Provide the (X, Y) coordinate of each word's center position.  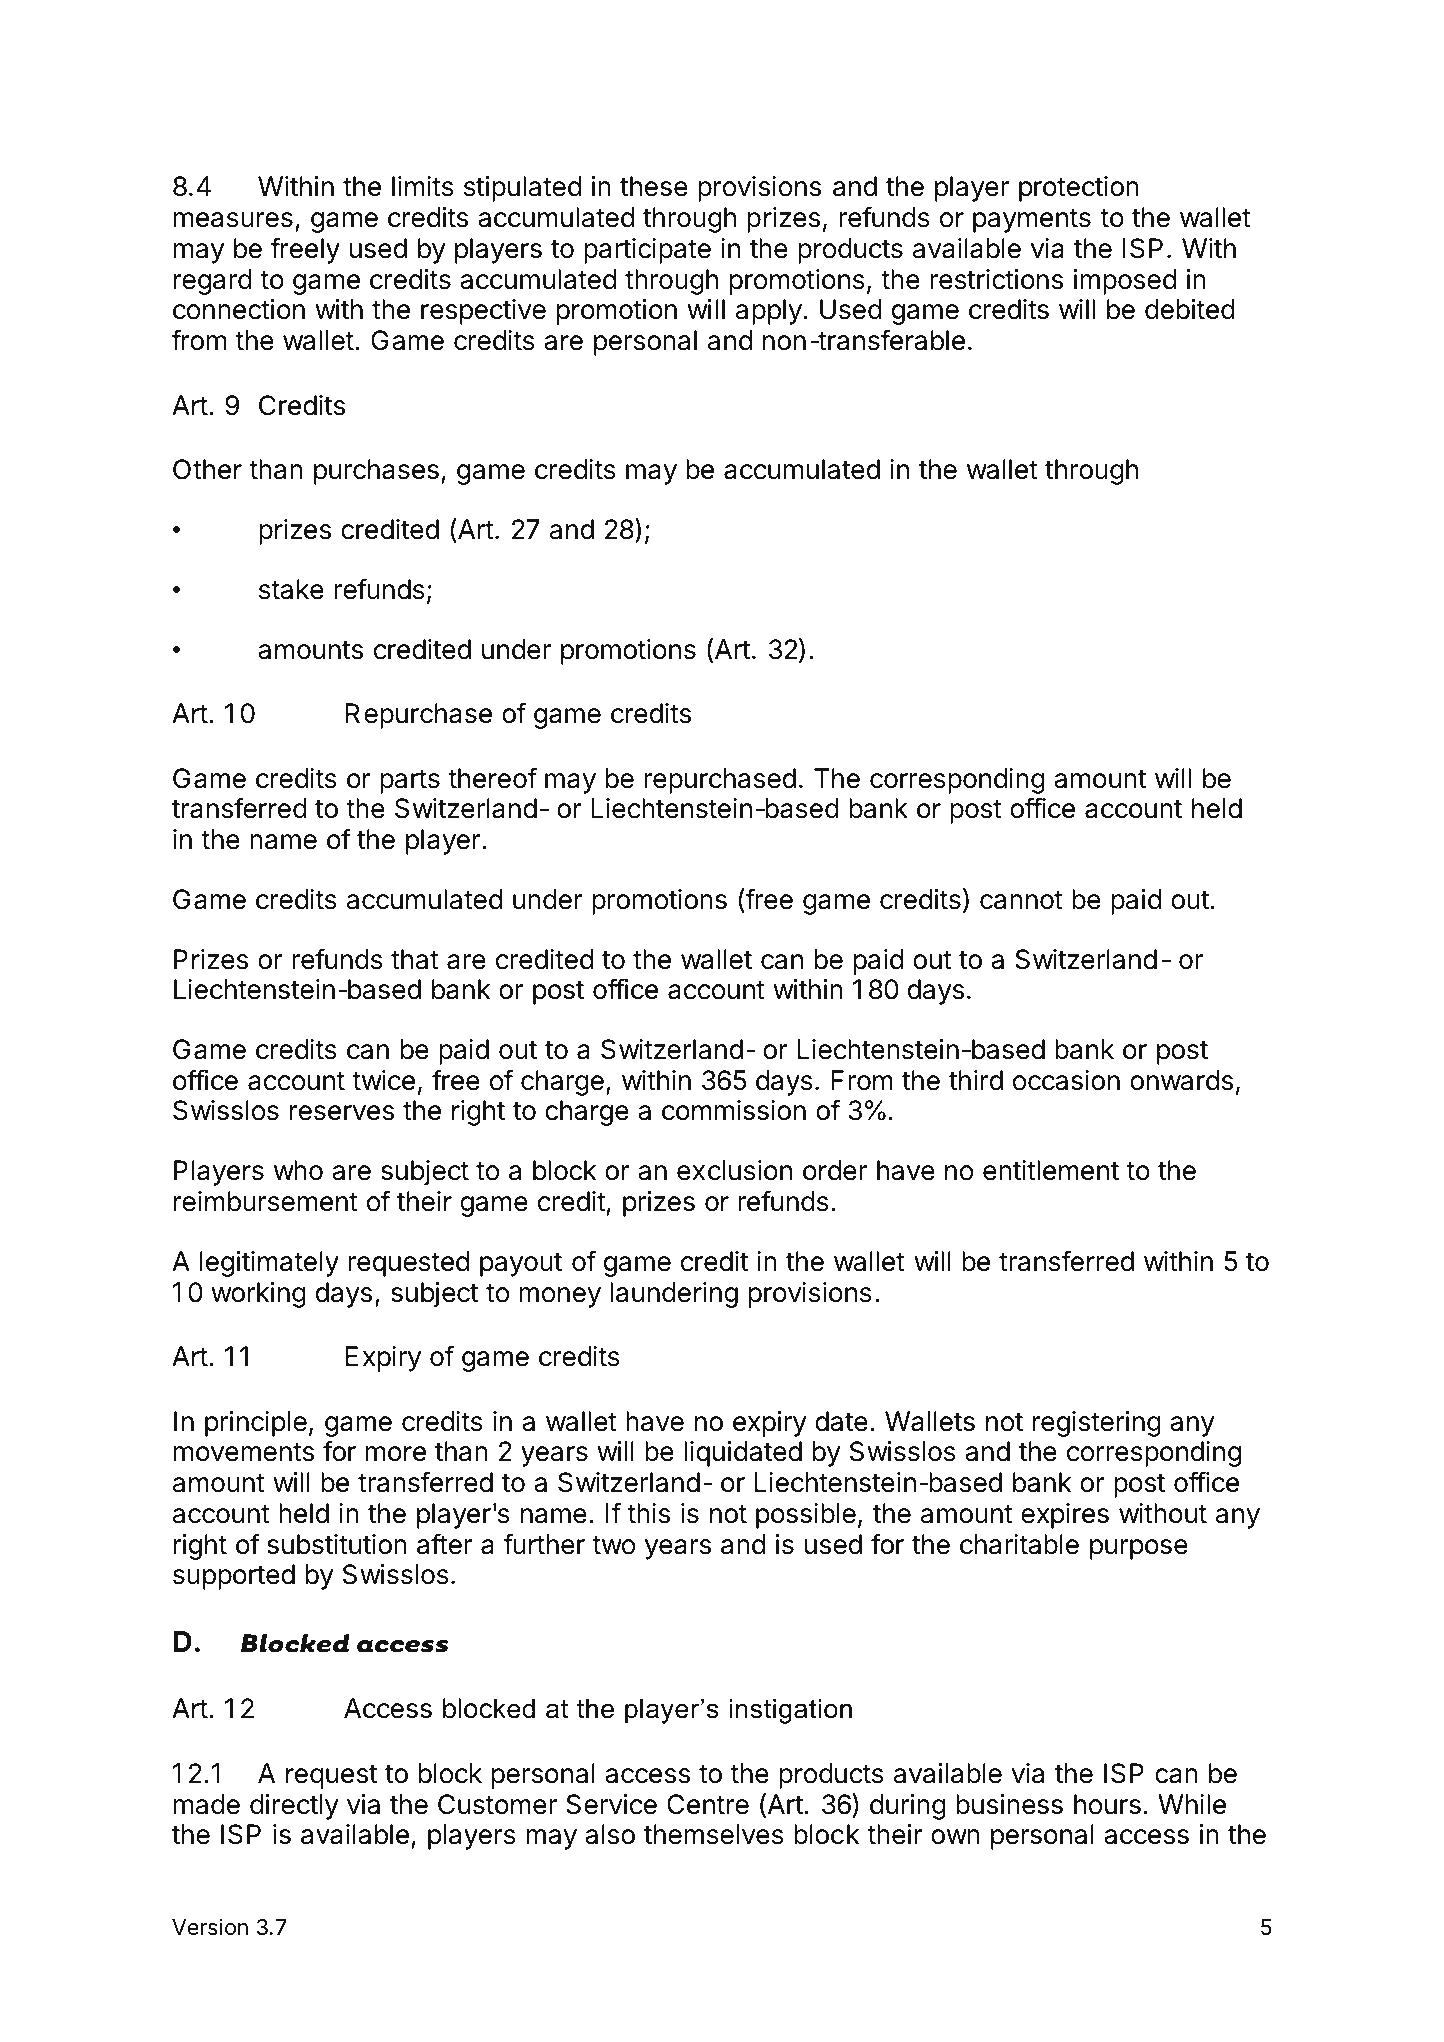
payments (1032, 221)
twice (383, 1080)
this (648, 1513)
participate (647, 251)
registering (1097, 1424)
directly (294, 1807)
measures (233, 220)
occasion (1066, 1080)
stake (291, 589)
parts (410, 782)
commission (734, 1110)
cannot (1021, 900)
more (396, 1454)
